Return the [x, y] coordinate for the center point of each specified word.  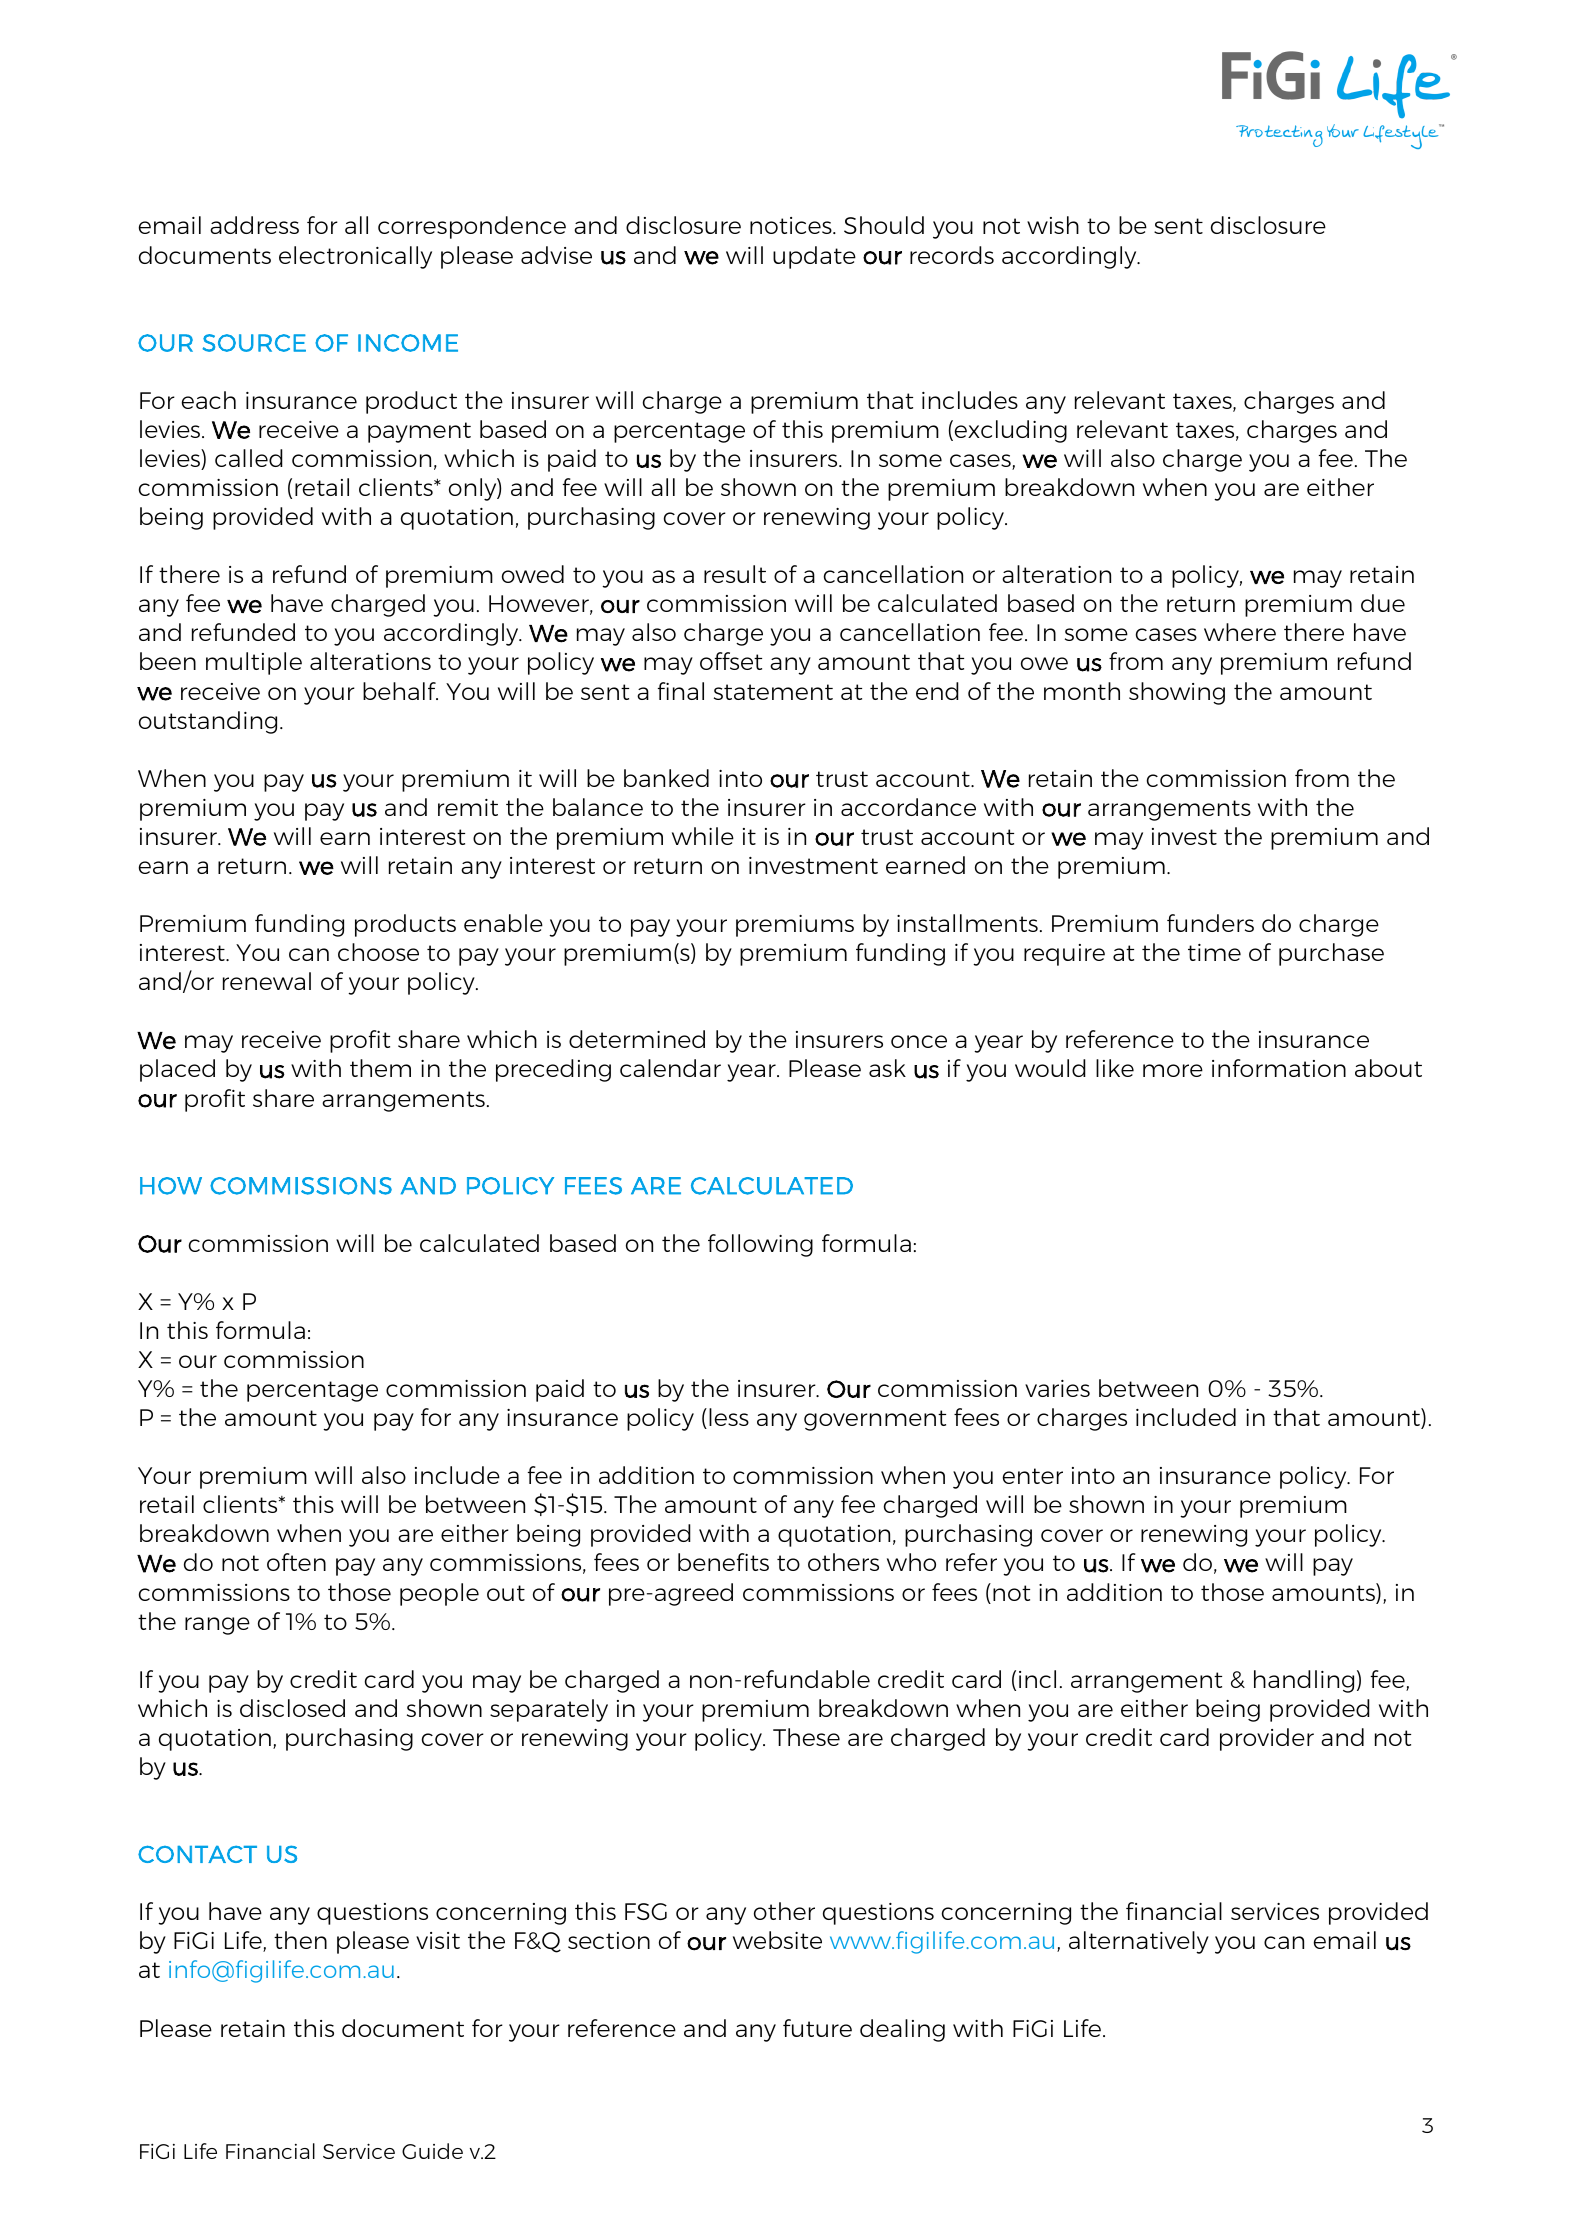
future [817, 2028]
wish [1053, 225]
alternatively [1139, 1942]
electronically [355, 257]
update [814, 257]
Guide [432, 2151]
